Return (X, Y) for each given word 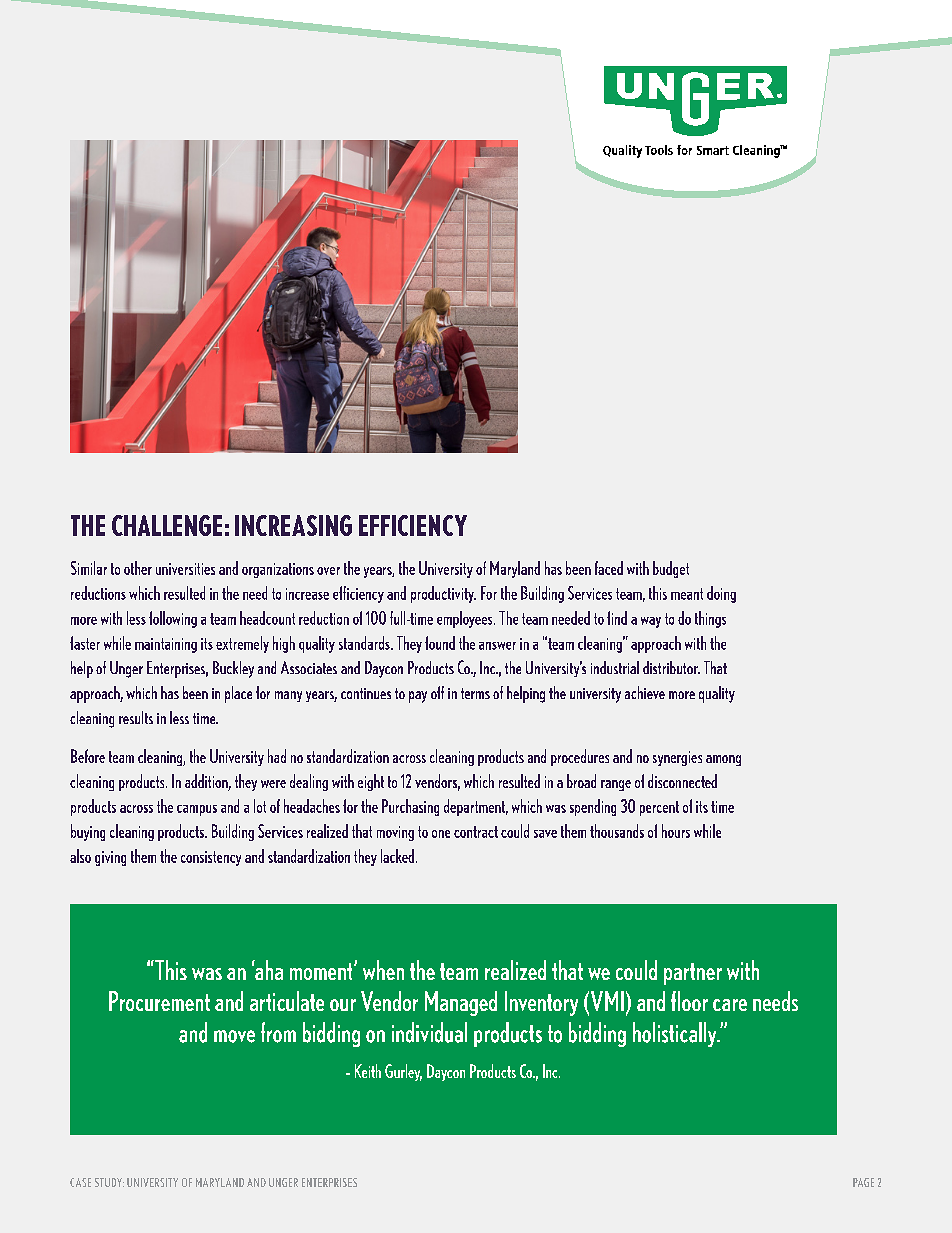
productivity (443, 594)
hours (676, 831)
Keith (368, 1071)
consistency (211, 858)
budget (671, 569)
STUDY (109, 1182)
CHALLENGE (167, 525)
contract (476, 832)
